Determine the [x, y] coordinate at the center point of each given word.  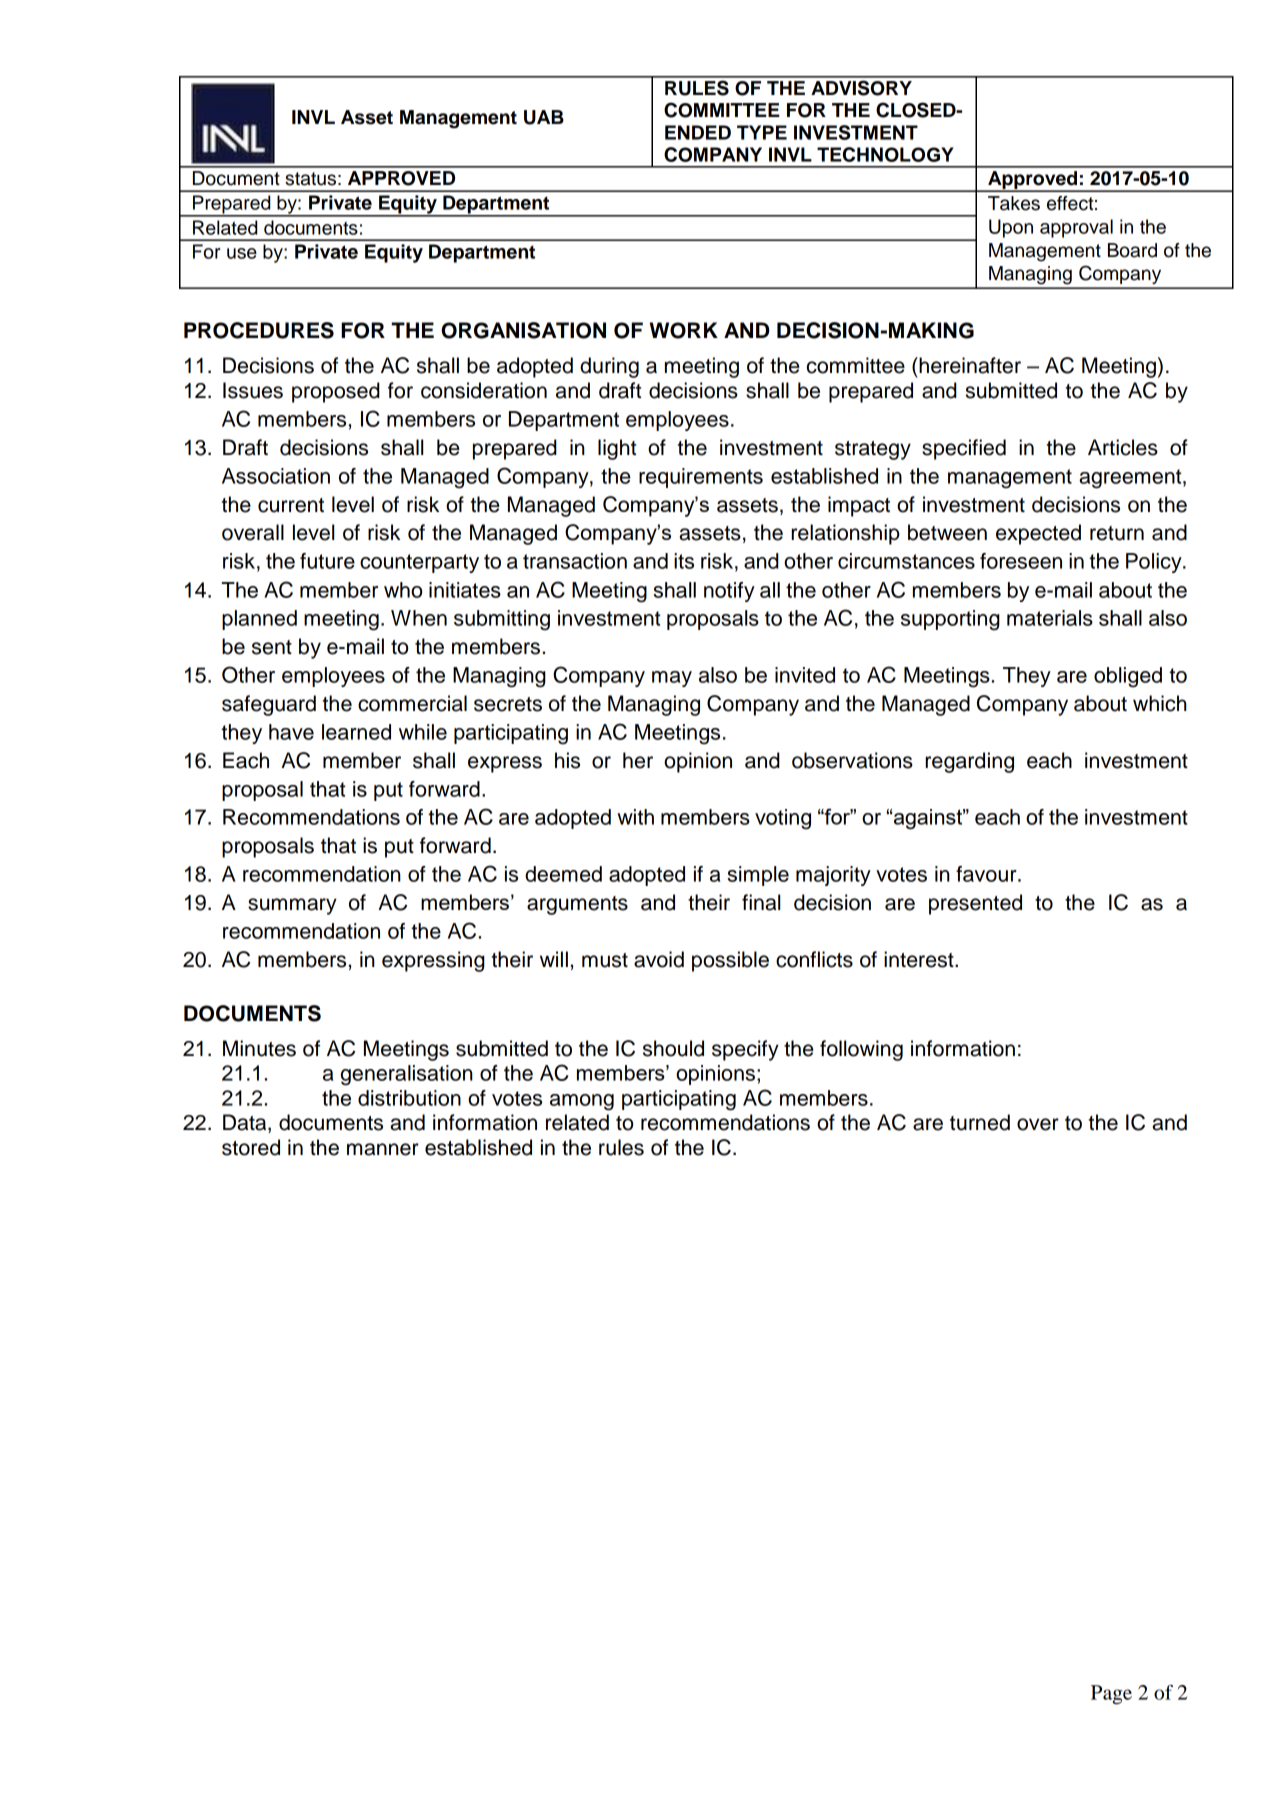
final [761, 902]
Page [1111, 1694]
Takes [1014, 203]
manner [383, 1149]
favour [987, 874]
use [242, 253]
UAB [544, 117]
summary [292, 906]
